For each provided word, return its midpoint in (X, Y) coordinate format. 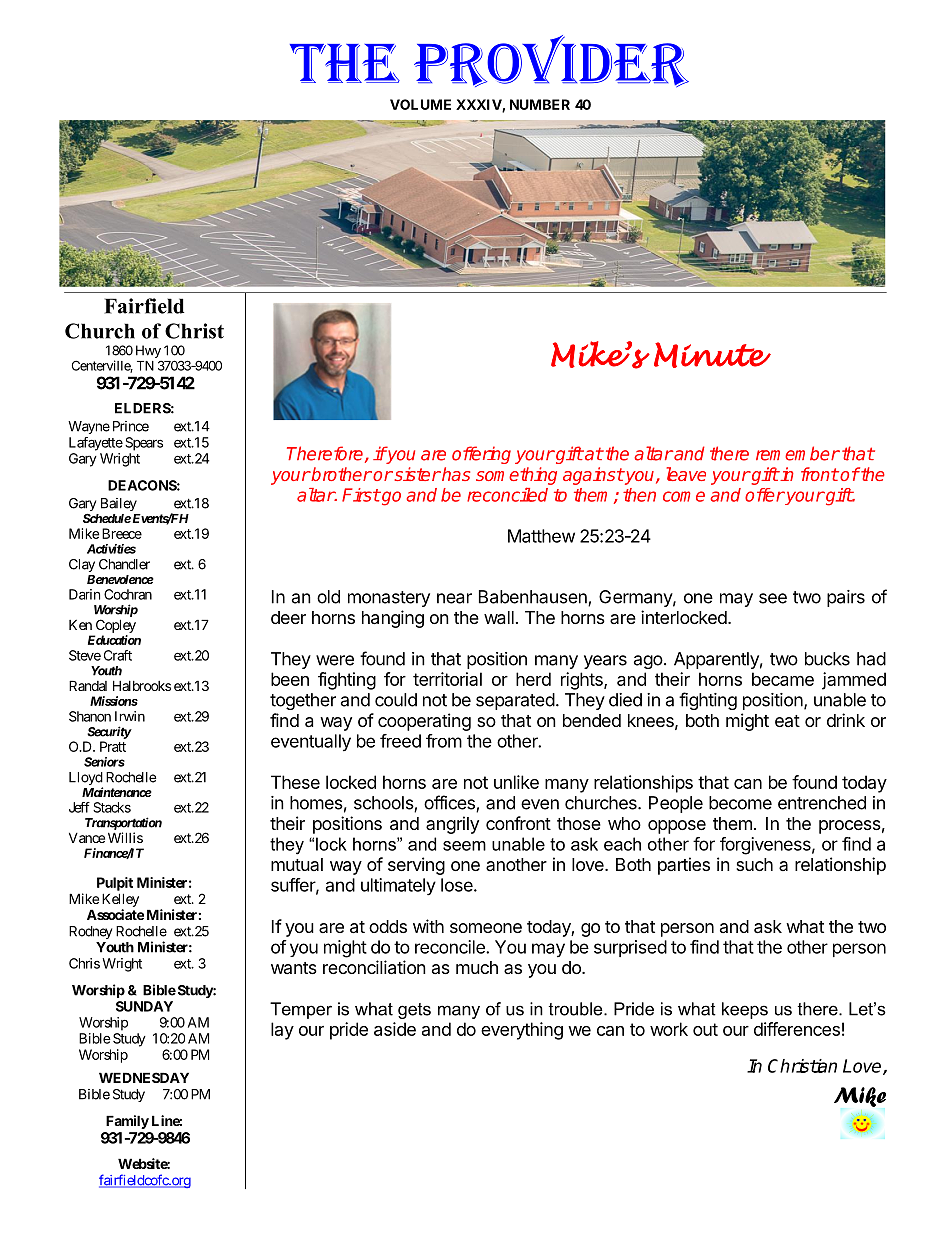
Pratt (113, 746)
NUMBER (540, 104)
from (444, 741)
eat (787, 721)
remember (798, 453)
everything (522, 1031)
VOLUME (420, 104)
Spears (144, 444)
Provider (551, 61)
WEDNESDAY (144, 1077)
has (455, 474)
